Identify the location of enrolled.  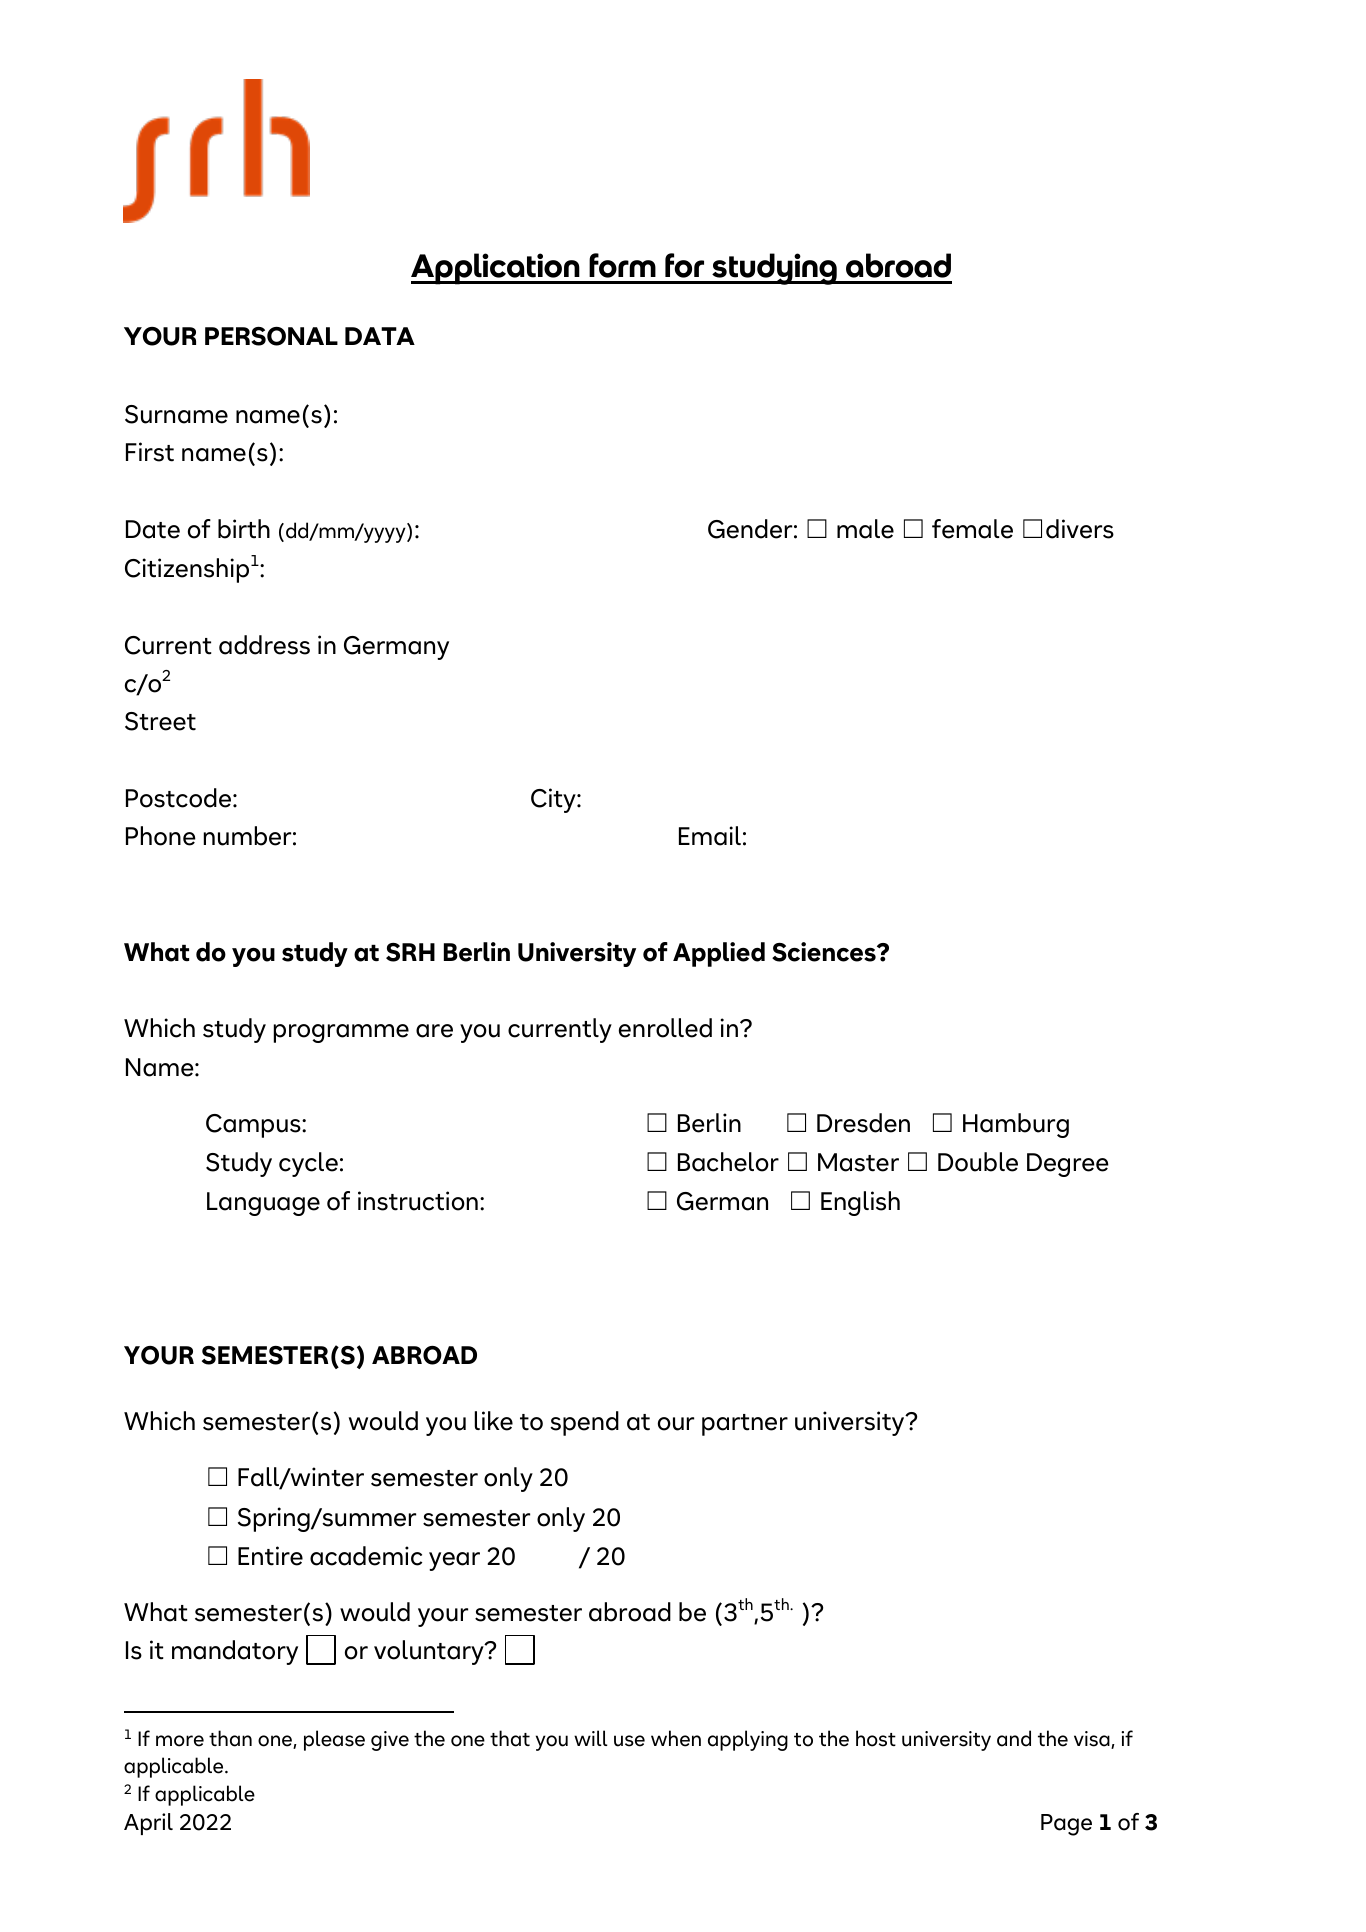
(665, 1028).
